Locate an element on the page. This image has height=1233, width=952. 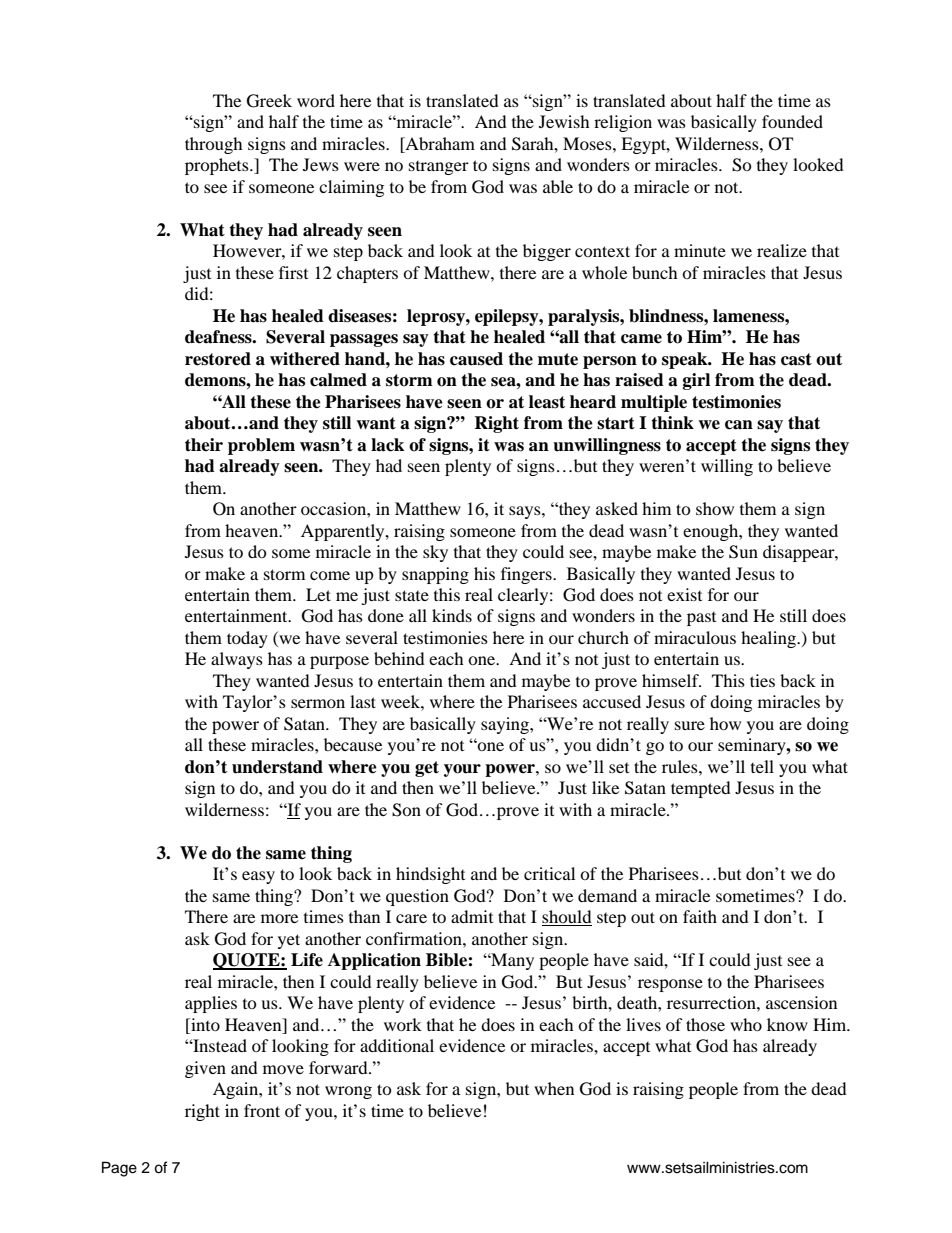
hindsight is located at coordinates (430, 875).
